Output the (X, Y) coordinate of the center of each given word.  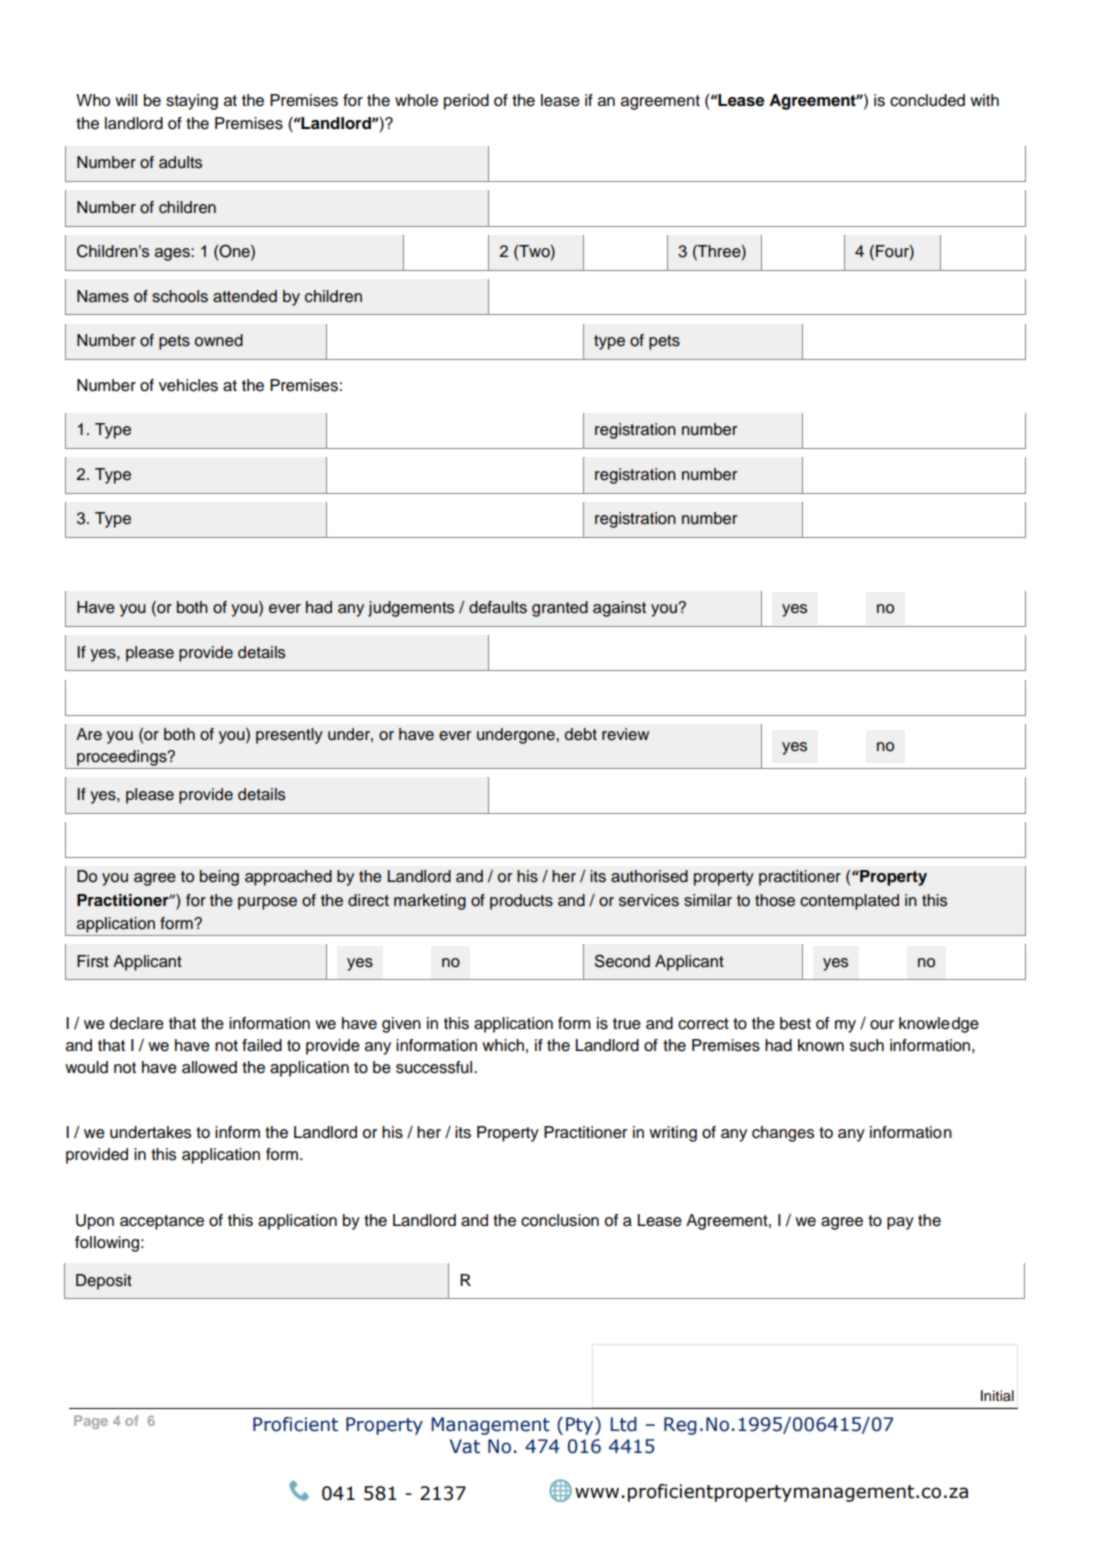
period (466, 102)
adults (180, 162)
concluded (927, 100)
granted (560, 609)
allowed (209, 1067)
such (867, 1045)
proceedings (123, 758)
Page (91, 1422)
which (503, 1045)
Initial (997, 1395)
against (619, 609)
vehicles (188, 385)
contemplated (849, 902)
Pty (581, 1426)
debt (581, 734)
